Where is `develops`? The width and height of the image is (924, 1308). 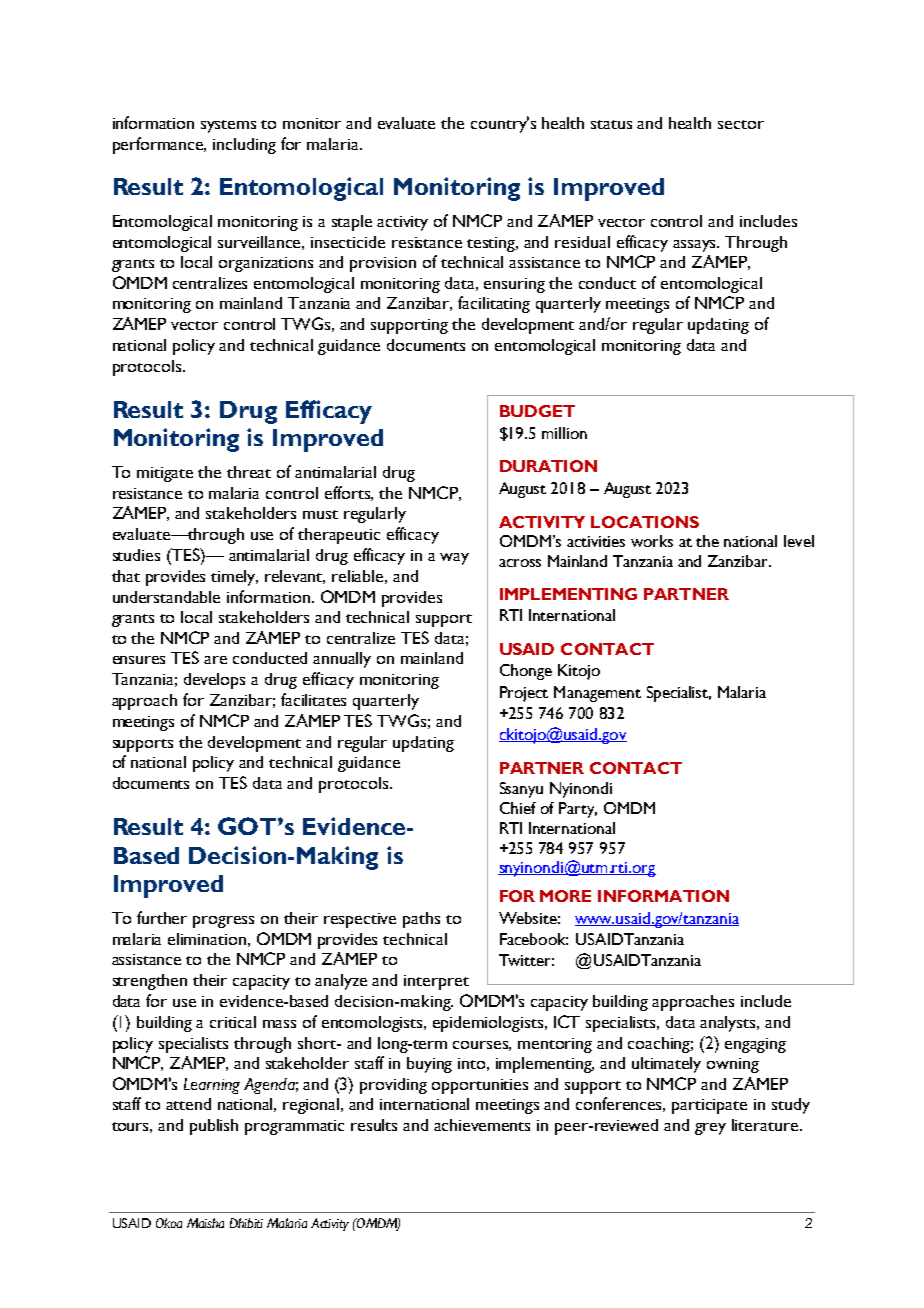
develops is located at coordinates (214, 681).
